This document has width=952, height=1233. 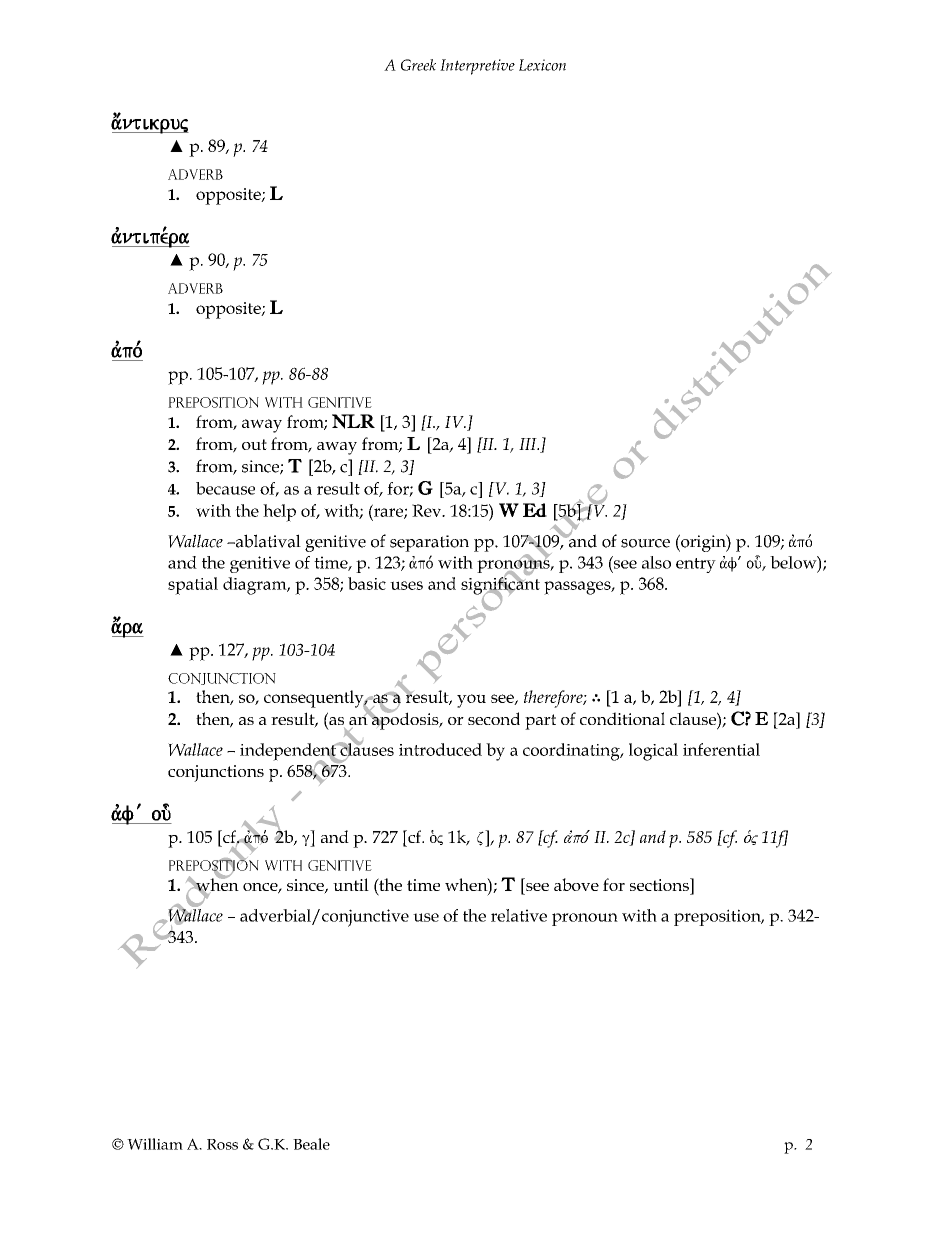 I want to click on conditional, so click(x=622, y=718).
